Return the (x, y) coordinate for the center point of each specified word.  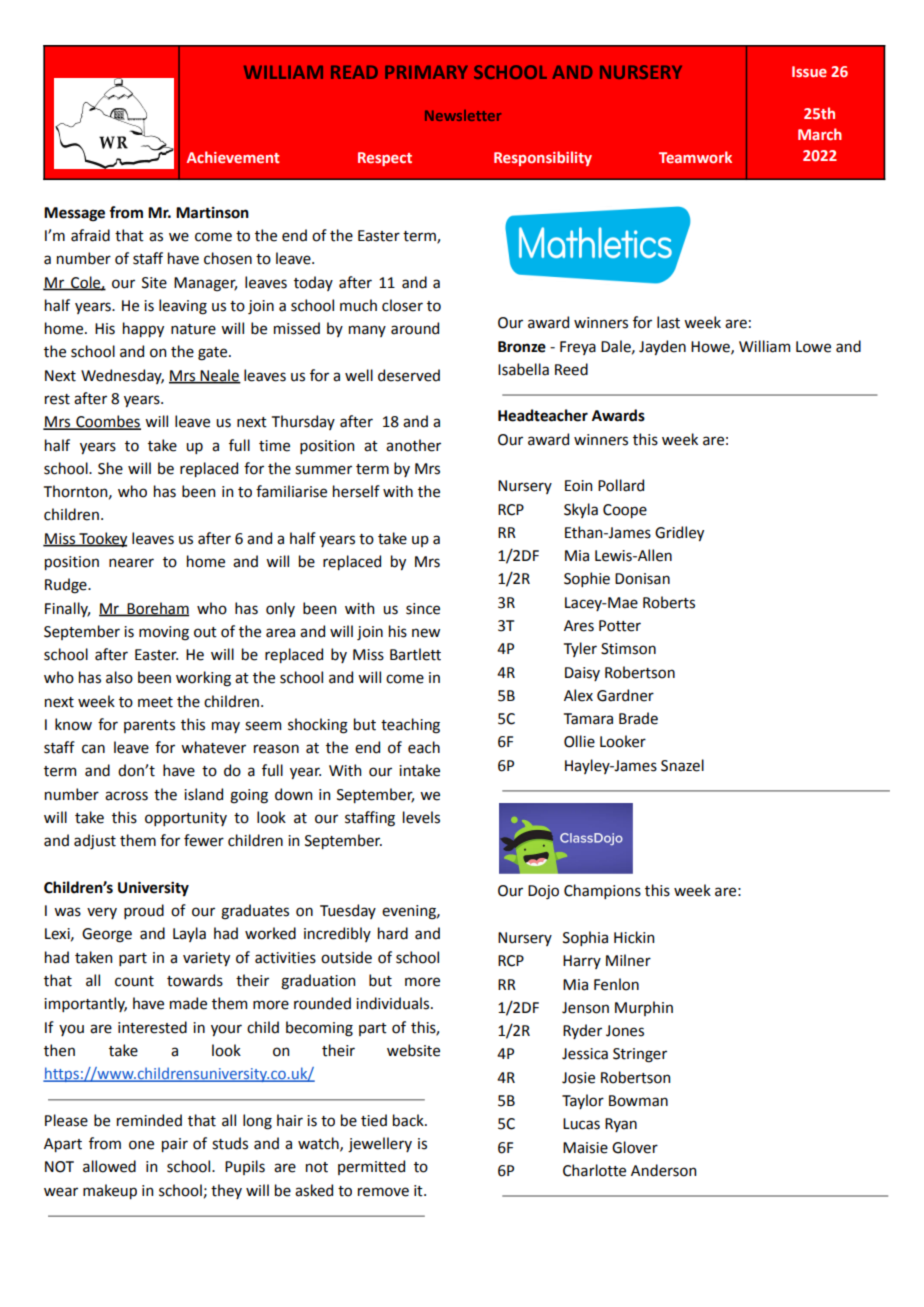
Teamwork (695, 157)
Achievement (233, 157)
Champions (602, 891)
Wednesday (122, 376)
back (409, 1120)
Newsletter (463, 115)
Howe (711, 347)
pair (175, 1145)
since (423, 609)
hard (393, 933)
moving (164, 633)
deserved (409, 375)
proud (144, 911)
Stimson (628, 649)
